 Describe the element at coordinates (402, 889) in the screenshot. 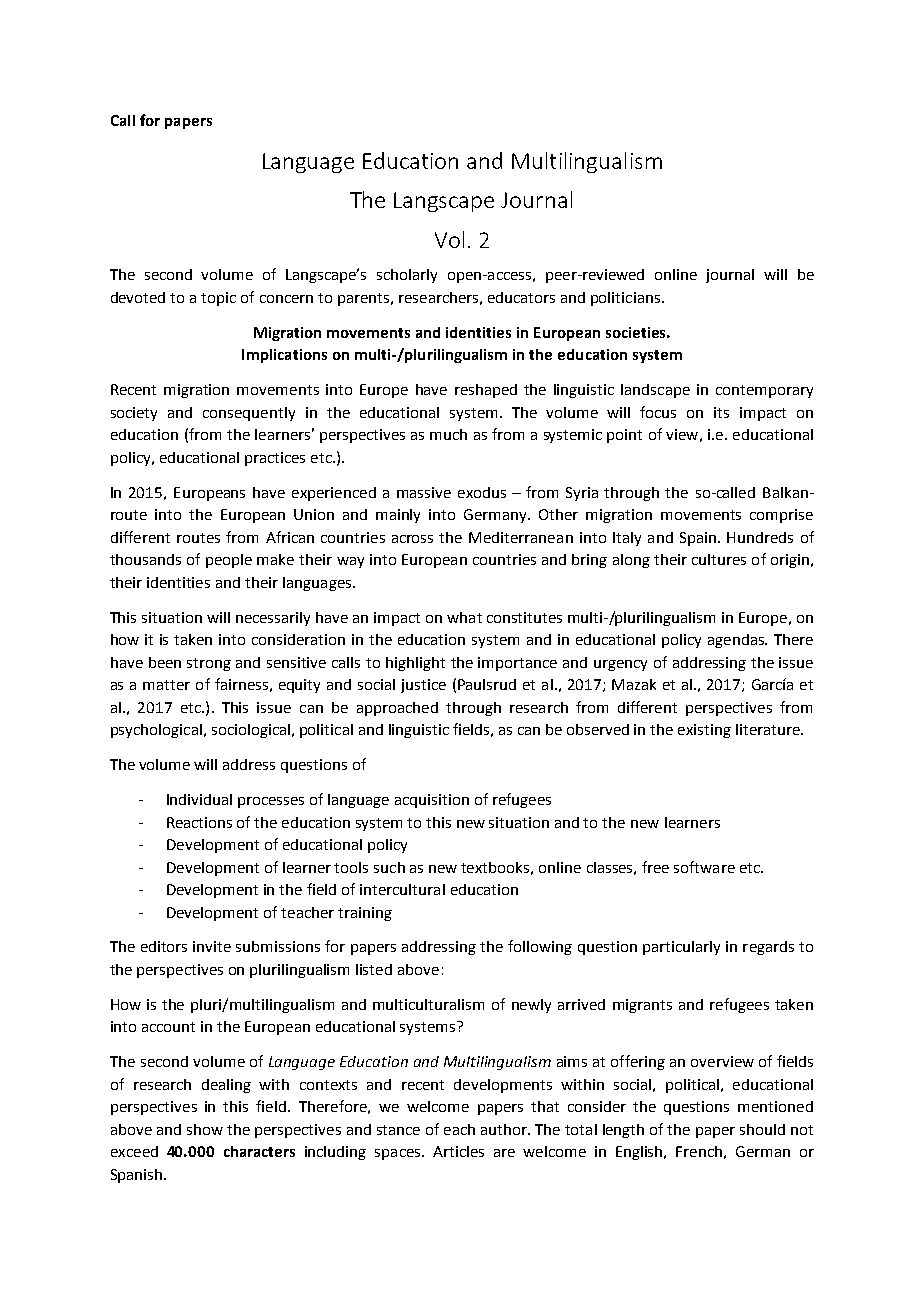

I see `intercultural` at that location.
